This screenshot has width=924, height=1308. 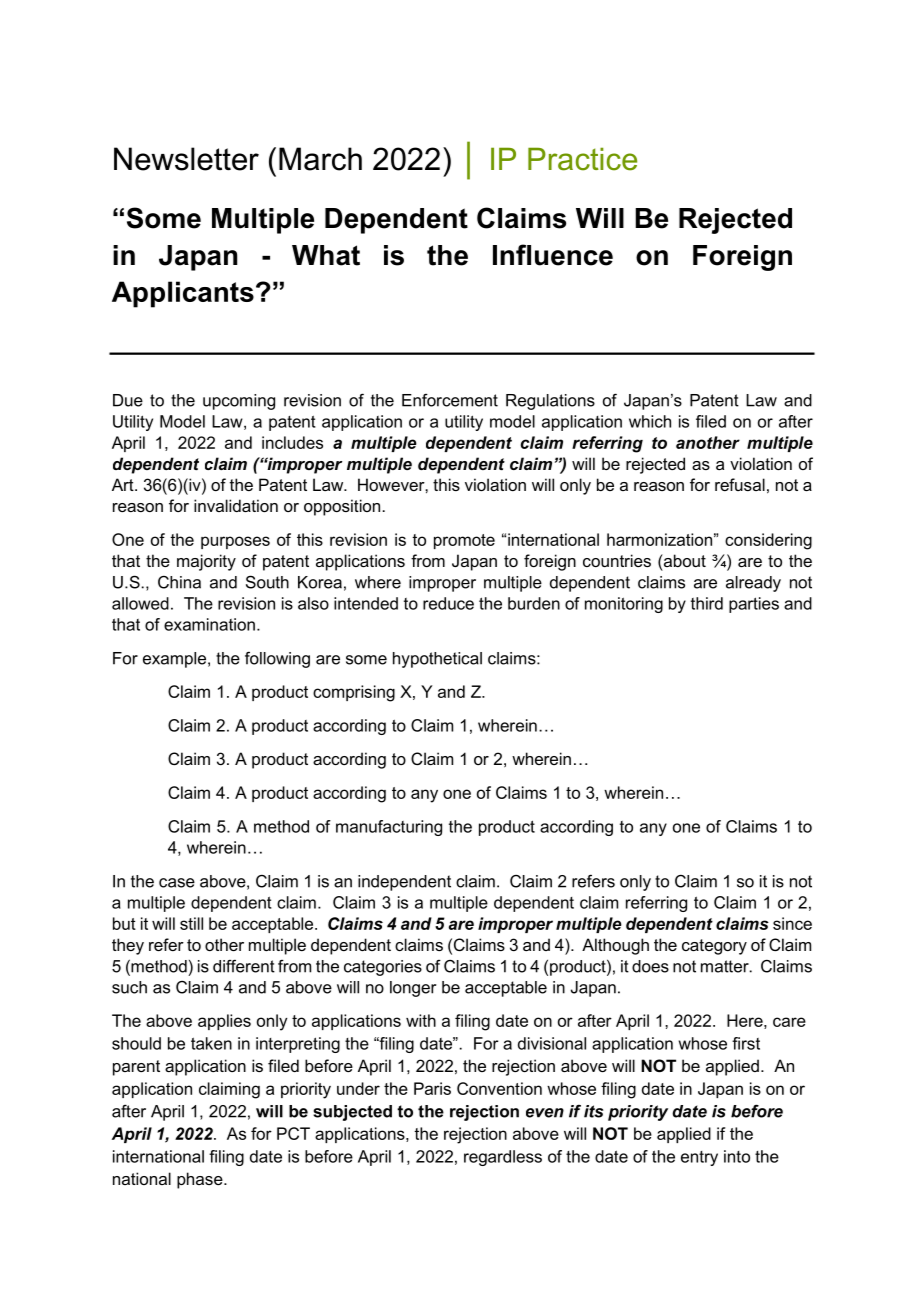 What do you see at coordinates (209, 624) in the screenshot?
I see `examination` at bounding box center [209, 624].
